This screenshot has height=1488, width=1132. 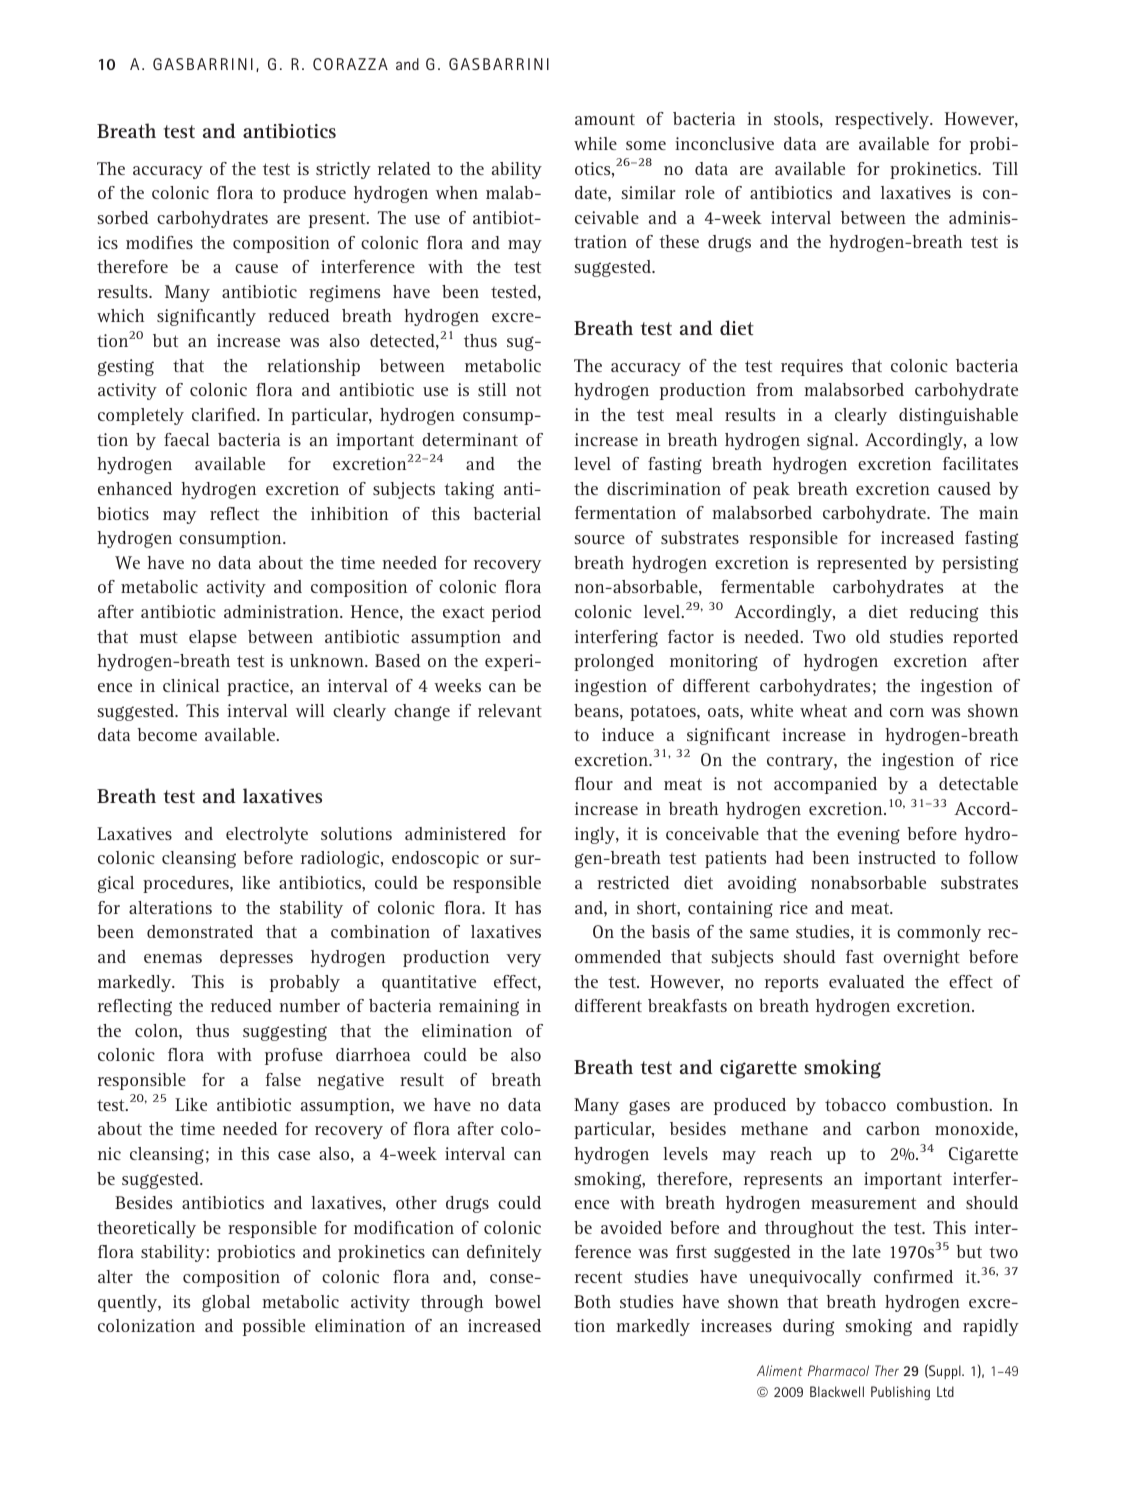 What do you see at coordinates (883, 120) in the screenshot?
I see `respectively` at bounding box center [883, 120].
